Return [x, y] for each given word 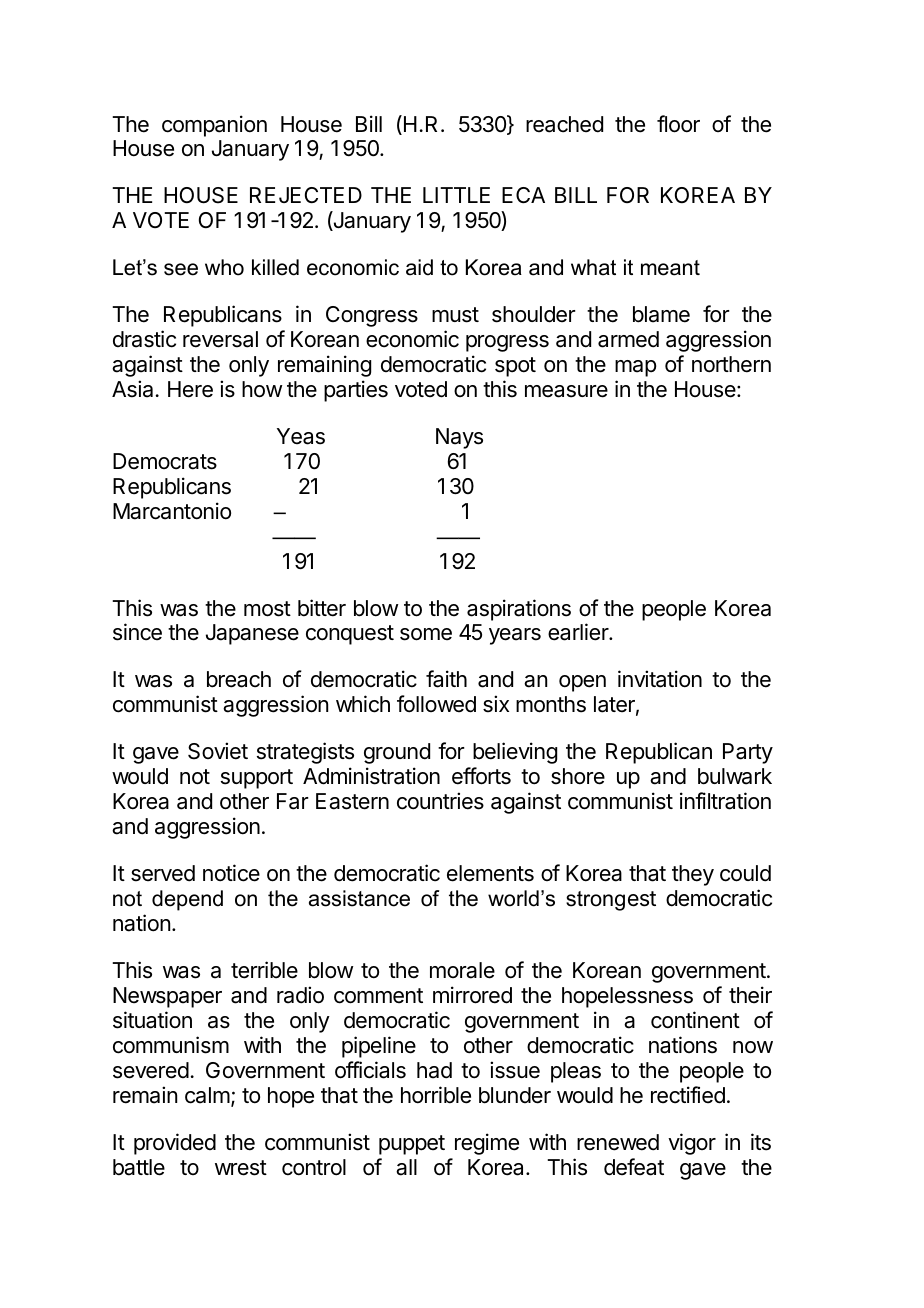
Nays [459, 438]
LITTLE [456, 195]
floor [678, 124]
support [257, 779]
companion [214, 126]
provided [175, 1144]
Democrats [165, 461]
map [635, 368]
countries [440, 801]
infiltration [725, 801]
